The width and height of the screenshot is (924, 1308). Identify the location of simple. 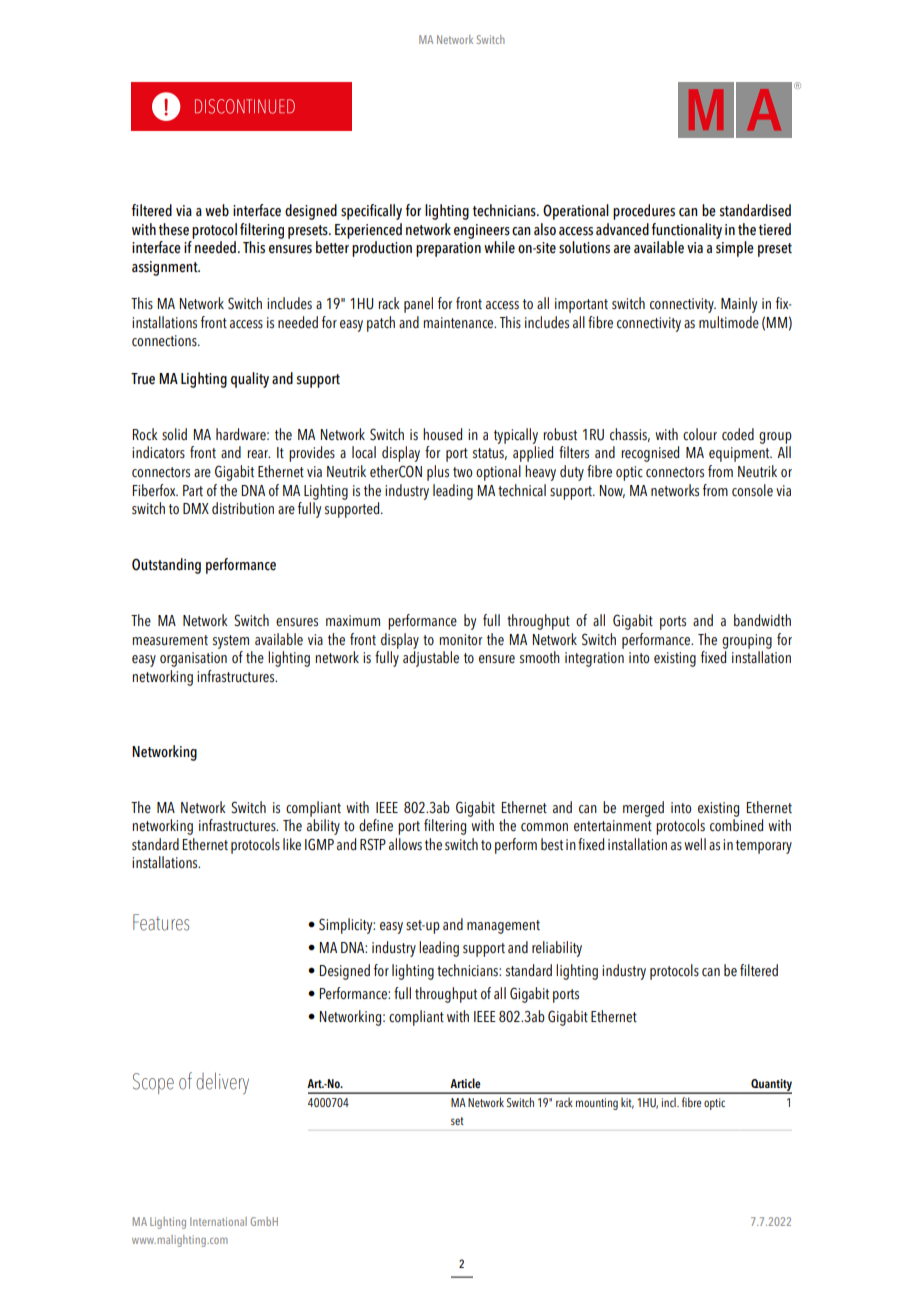
(735, 249).
